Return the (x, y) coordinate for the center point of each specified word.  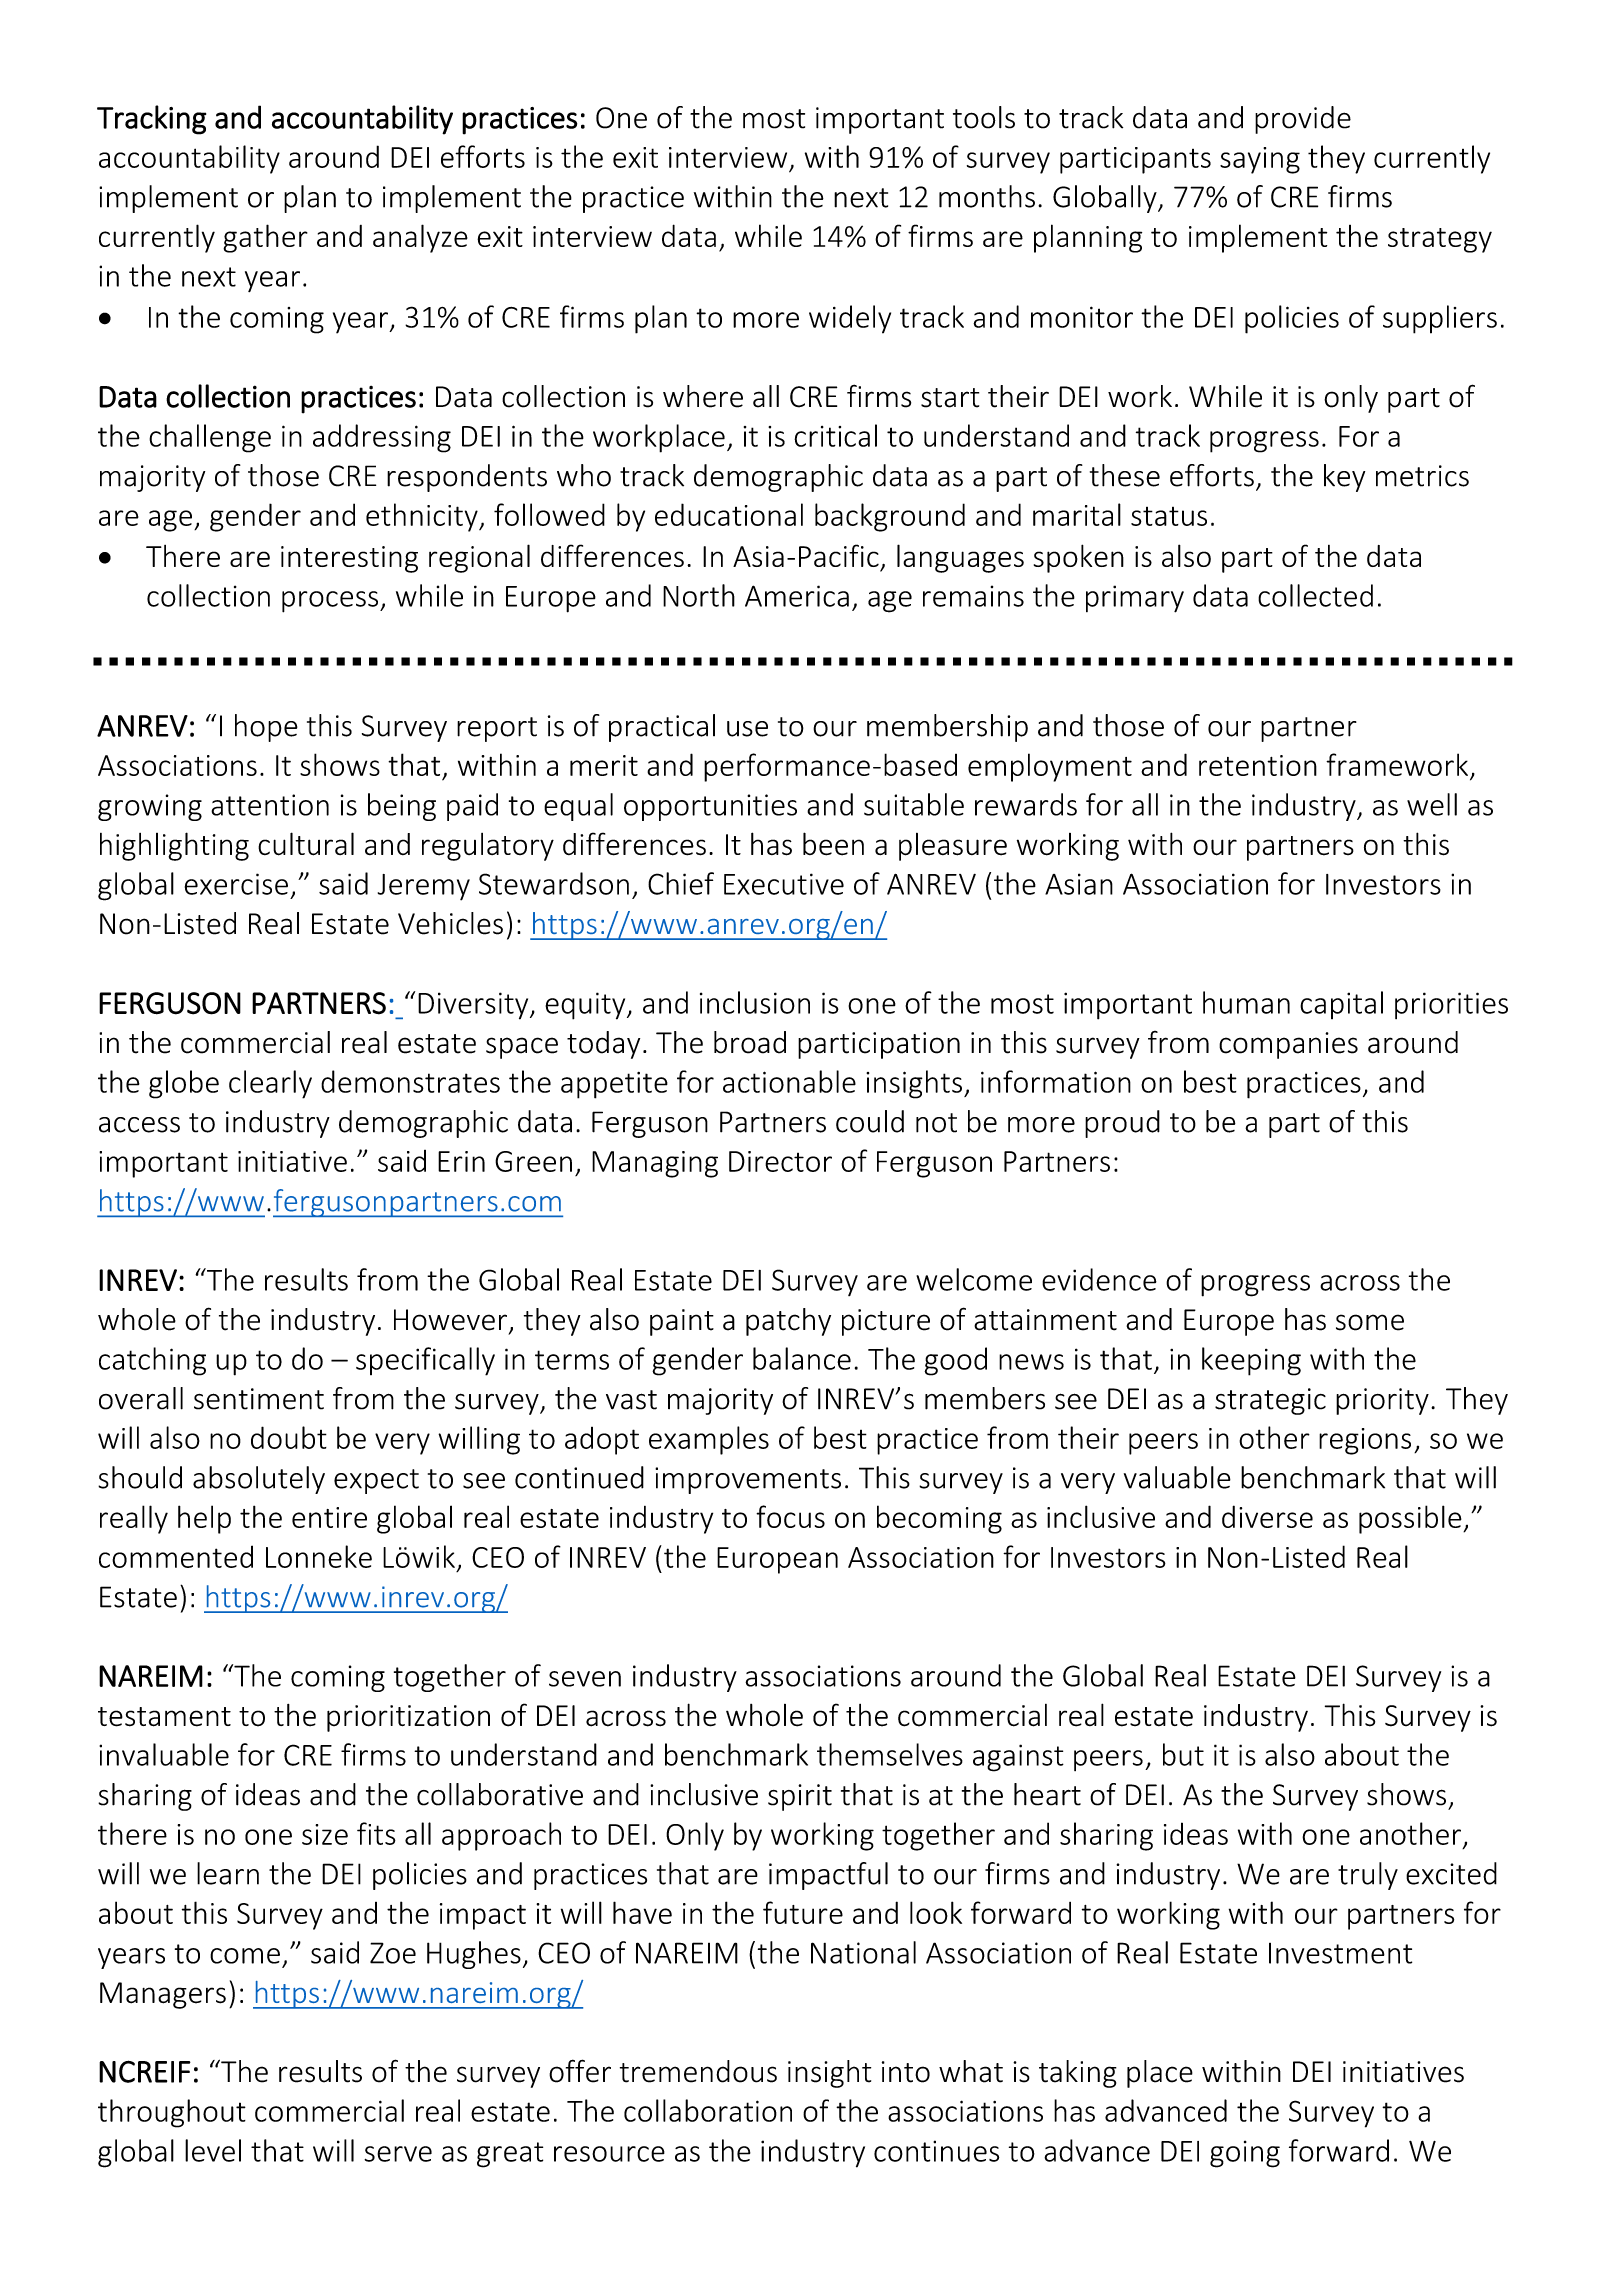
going (1245, 2154)
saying (1260, 160)
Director (780, 1161)
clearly (270, 1084)
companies (1288, 1045)
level (213, 2150)
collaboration (708, 2110)
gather (265, 238)
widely (850, 319)
